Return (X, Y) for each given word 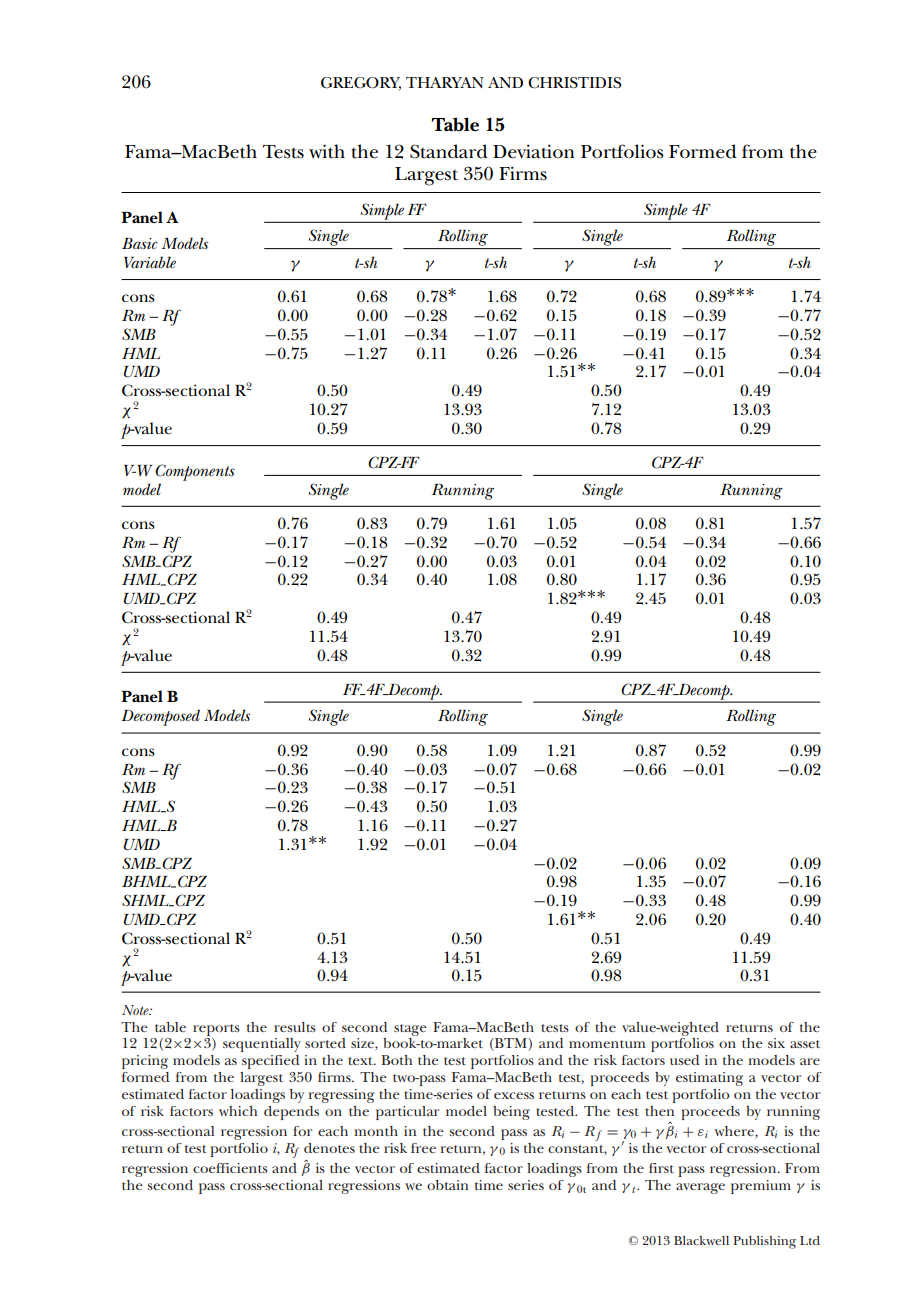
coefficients (230, 1168)
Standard (449, 151)
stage (410, 1030)
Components (195, 472)
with (327, 151)
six (776, 1043)
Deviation (534, 152)
